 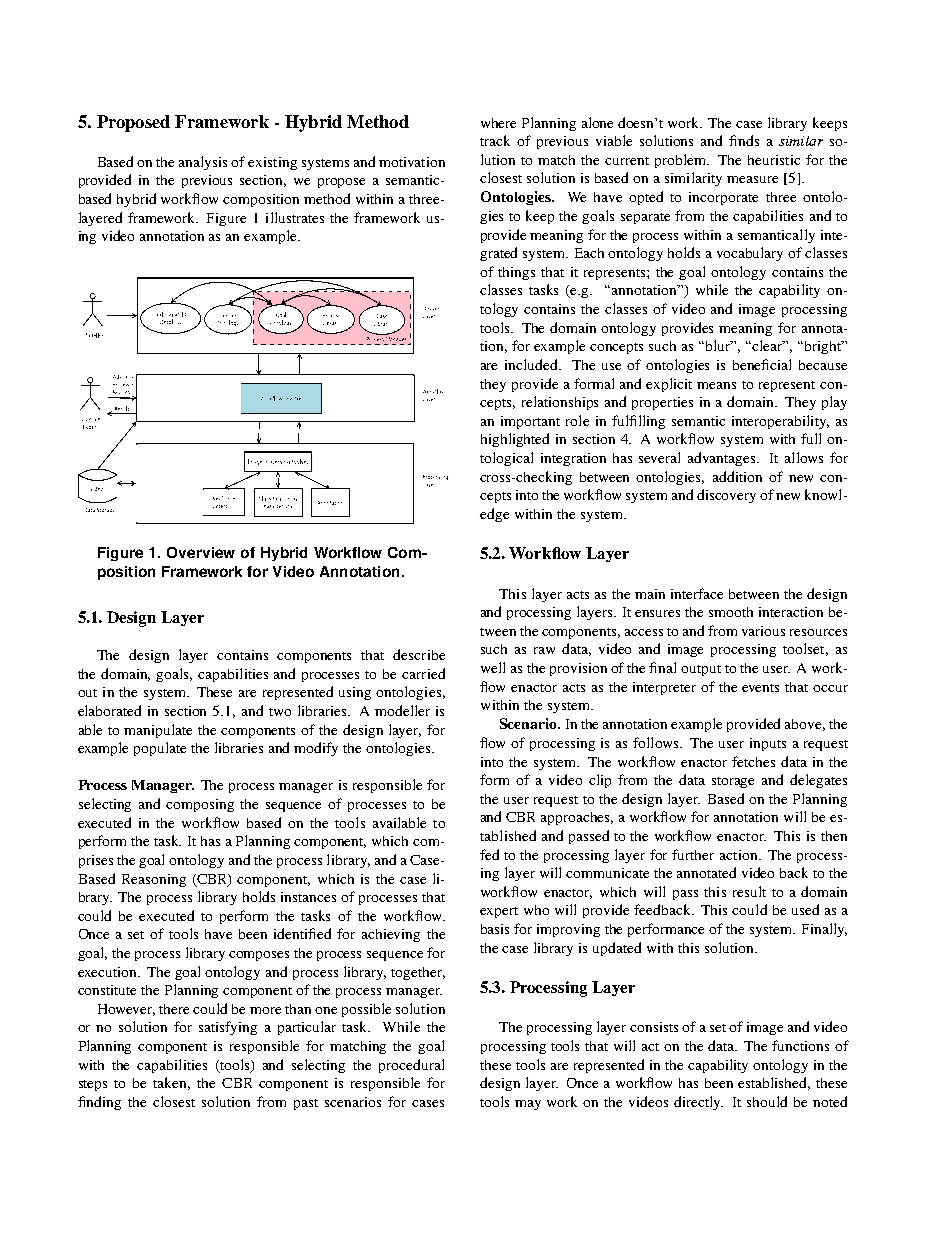 What do you see at coordinates (495, 140) in the screenshot?
I see `track` at bounding box center [495, 140].
